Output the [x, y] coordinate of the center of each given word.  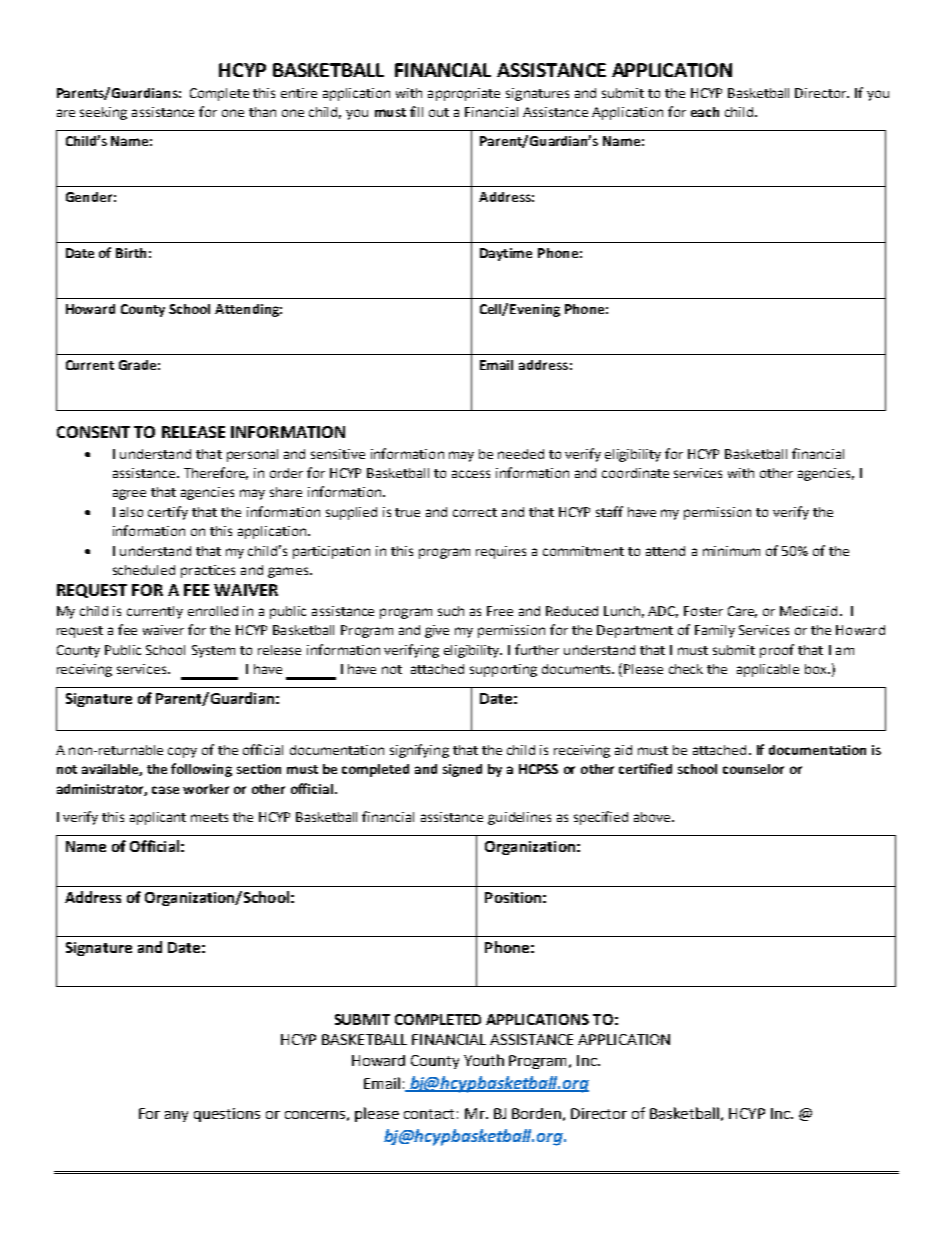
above [653, 817]
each [705, 112]
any [176, 1116]
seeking [103, 113]
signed [462, 770]
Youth [484, 1060]
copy [182, 752]
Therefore [216, 473]
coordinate [635, 473]
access [471, 474]
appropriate [464, 94]
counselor [753, 769]
